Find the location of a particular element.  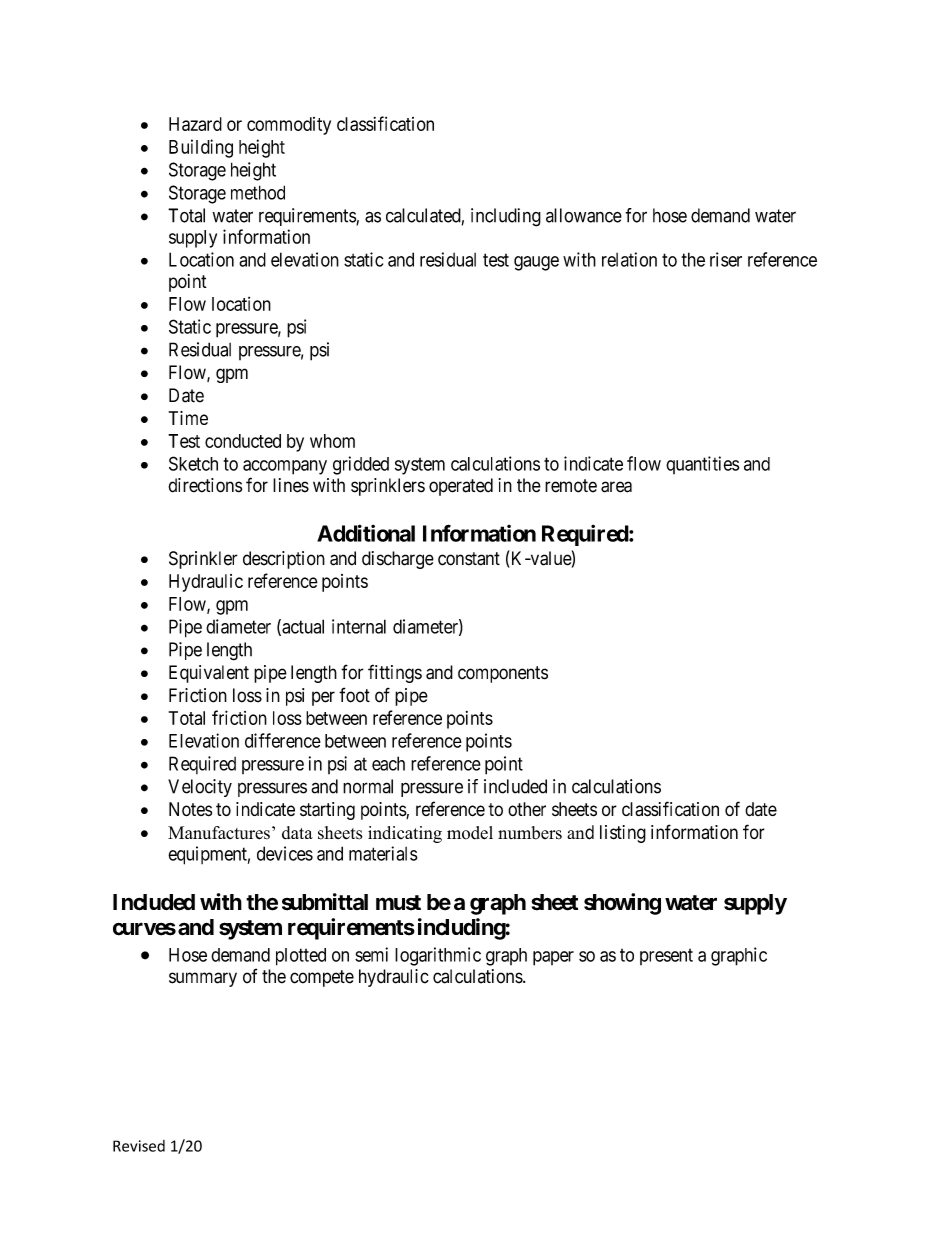

Time is located at coordinates (188, 418).
